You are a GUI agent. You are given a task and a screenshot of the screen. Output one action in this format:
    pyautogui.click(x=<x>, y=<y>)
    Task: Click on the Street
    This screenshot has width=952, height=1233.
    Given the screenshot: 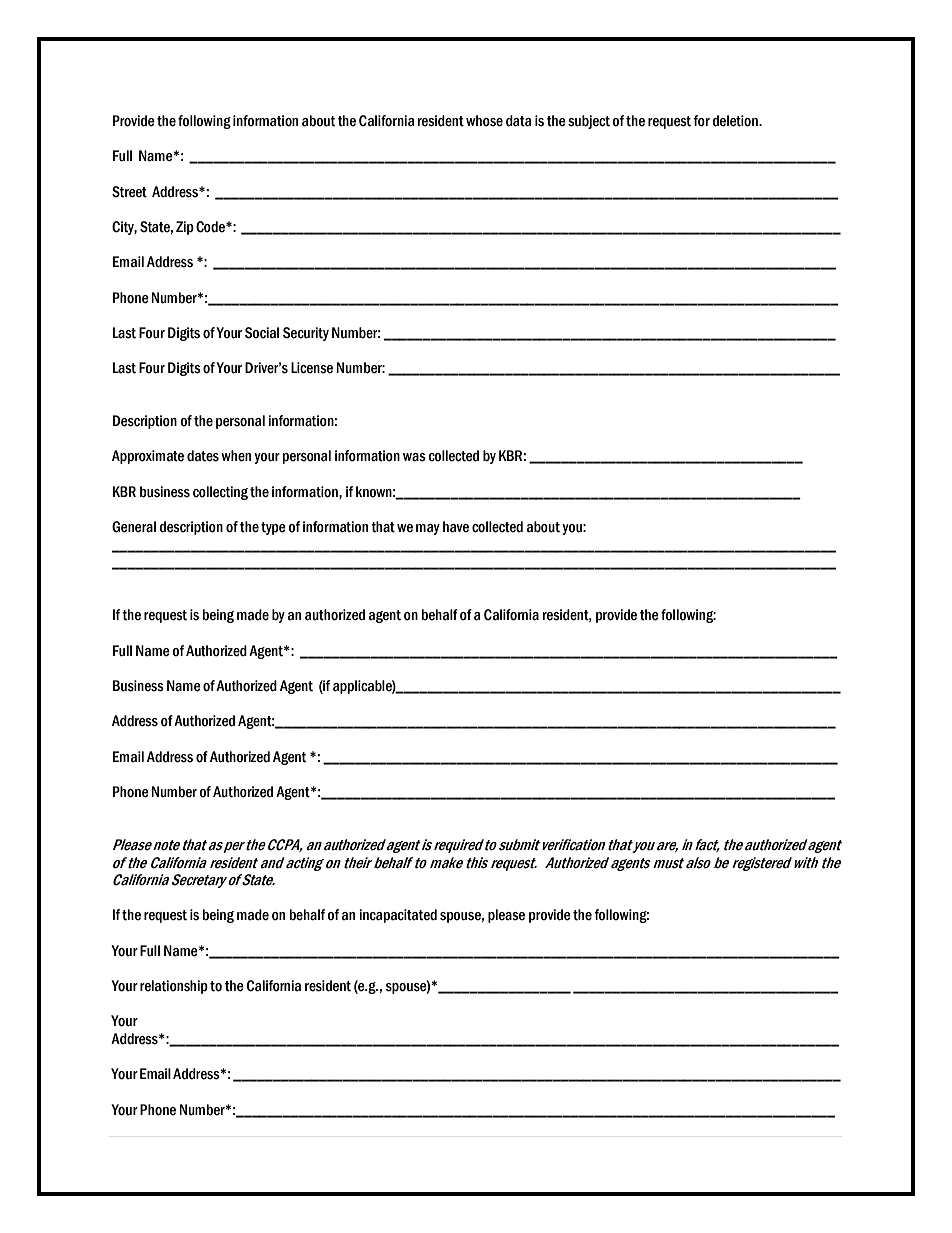 What is the action you would take?
    pyautogui.click(x=129, y=192)
